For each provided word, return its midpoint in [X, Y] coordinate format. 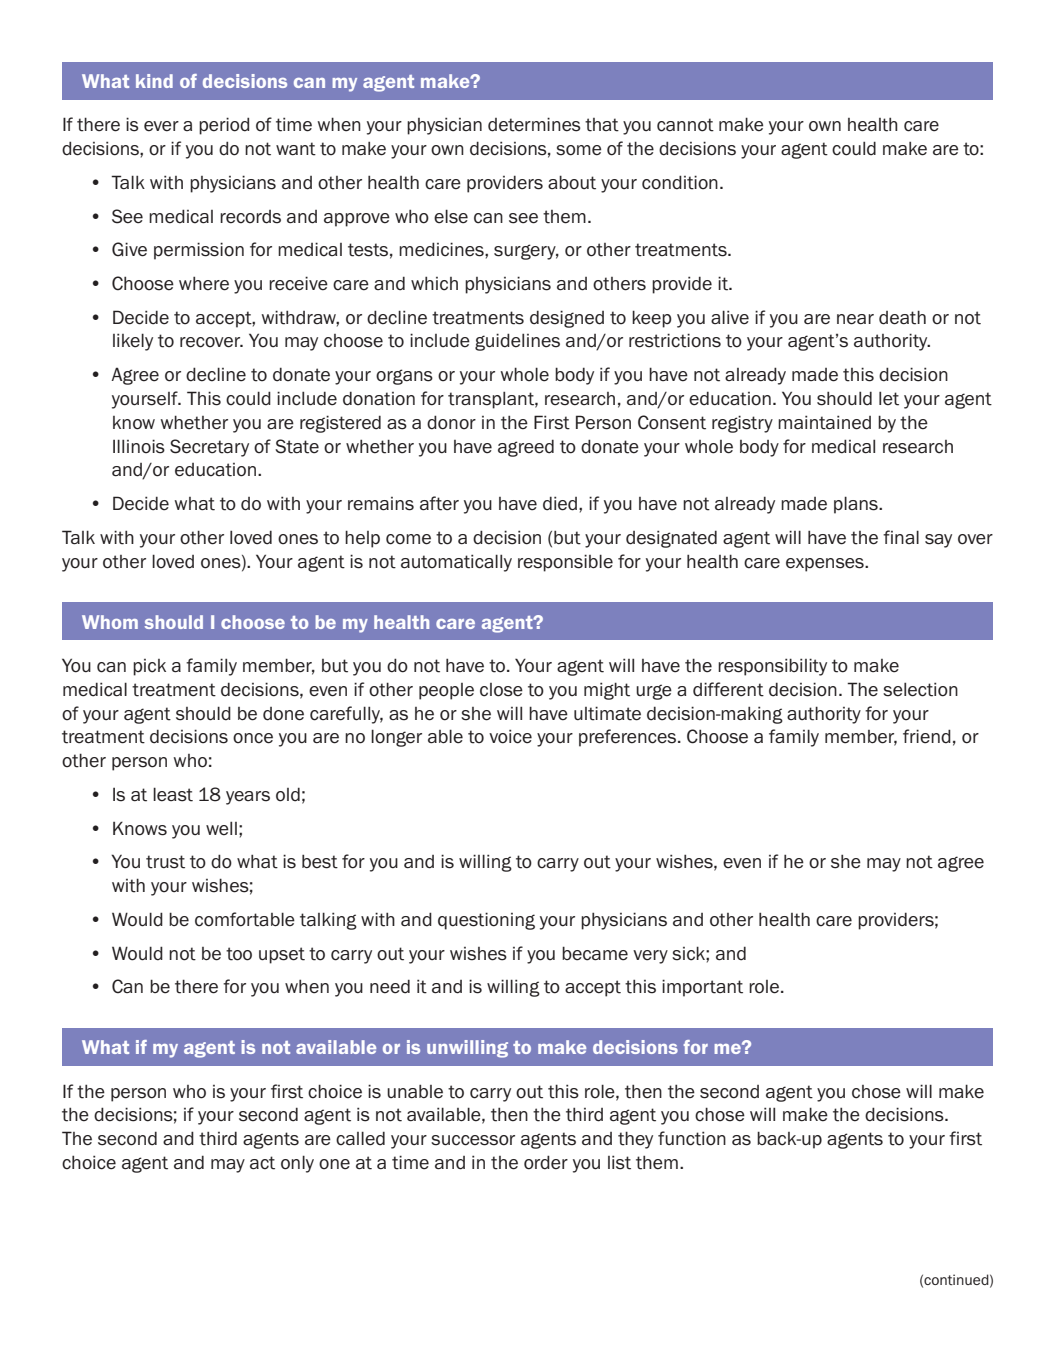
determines [534, 124]
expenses [826, 565]
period [224, 126]
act [262, 1163]
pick [149, 667]
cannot [685, 125]
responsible [565, 563]
